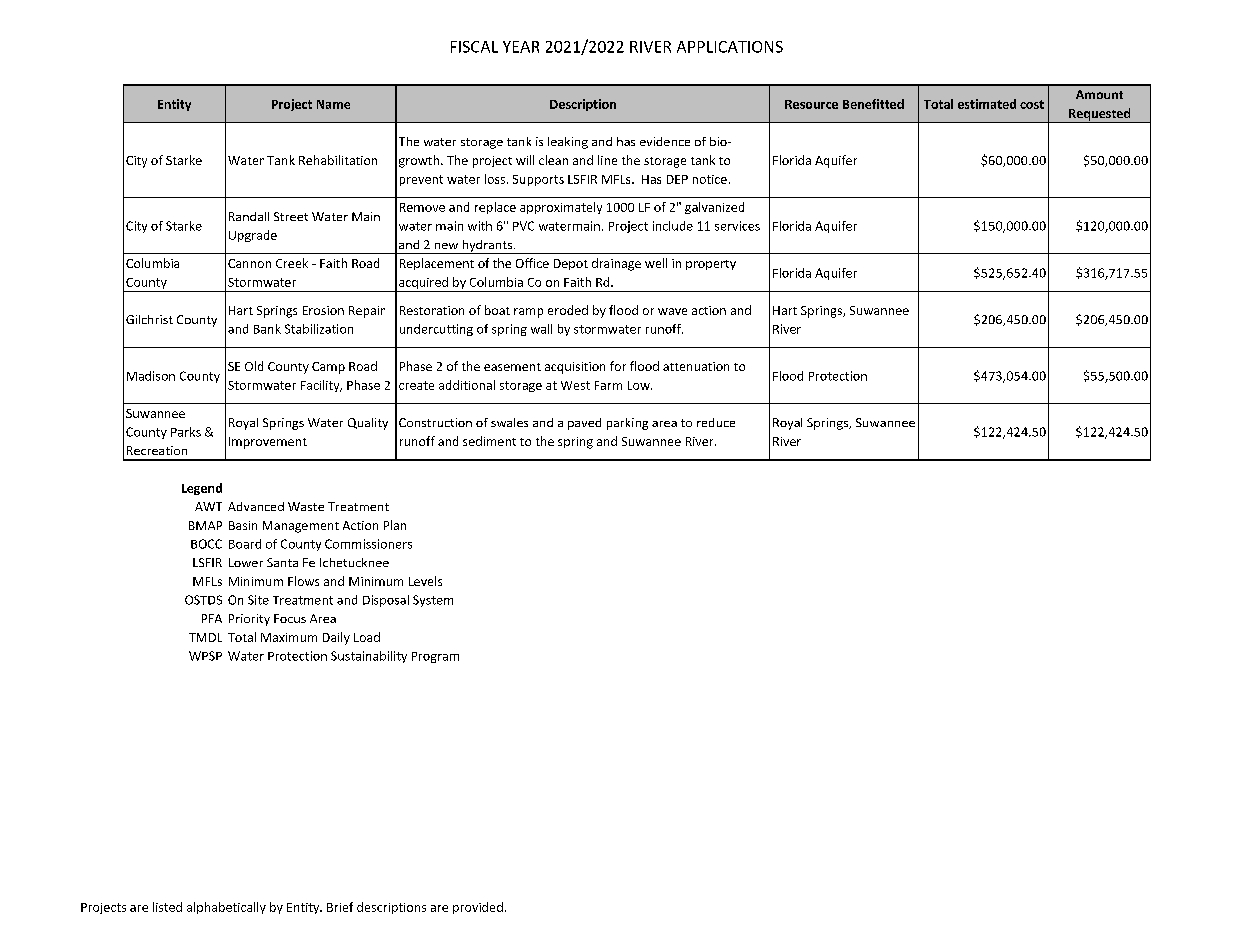 This image has width=1233, height=952. What do you see at coordinates (226, 908) in the image?
I see `alphabetically` at bounding box center [226, 908].
